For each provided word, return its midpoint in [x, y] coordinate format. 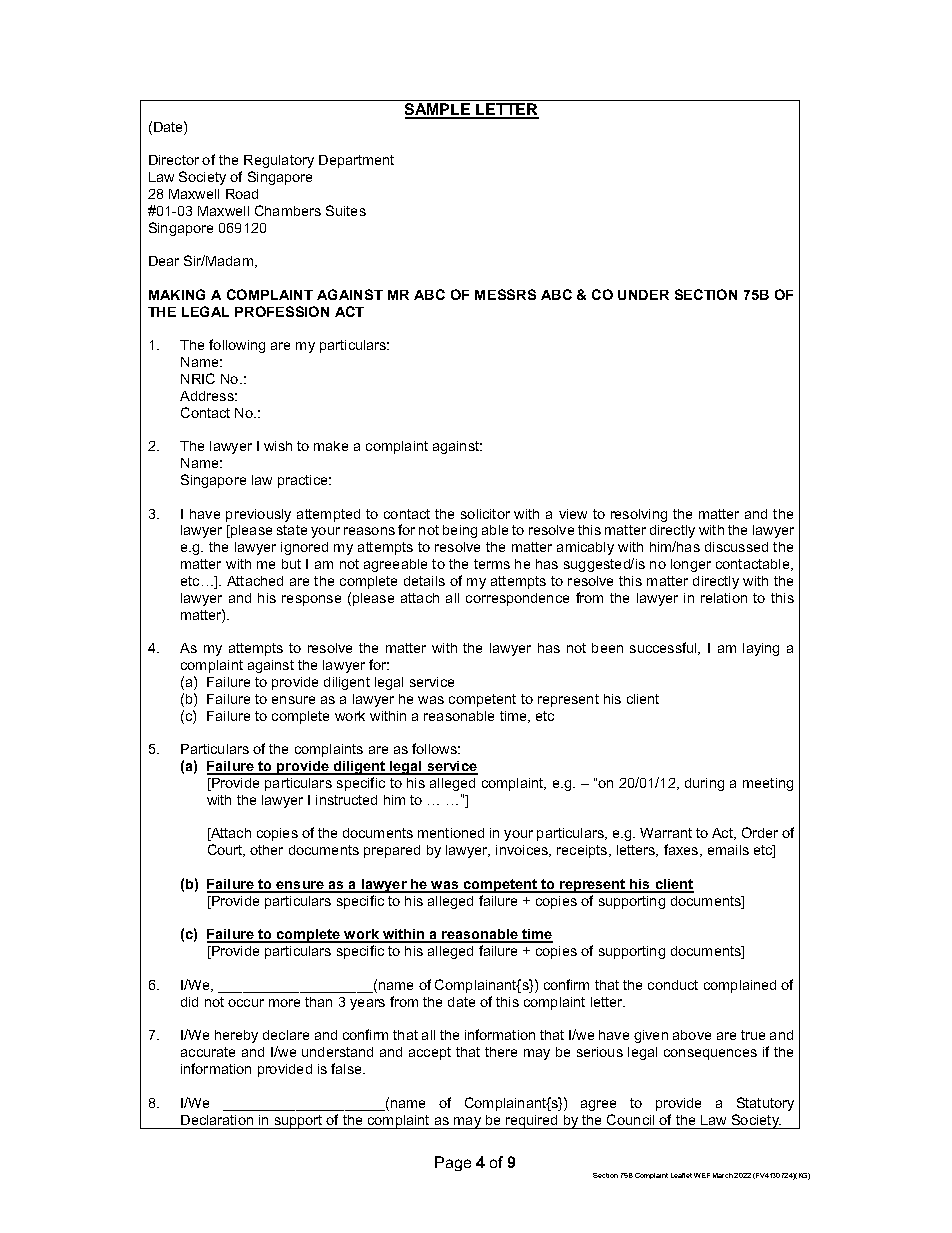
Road [242, 194]
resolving [639, 515]
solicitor [485, 514]
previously [258, 515]
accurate [208, 1052]
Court [226, 850]
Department [356, 161]
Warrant [666, 833]
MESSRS [505, 294]
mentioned [451, 833]
